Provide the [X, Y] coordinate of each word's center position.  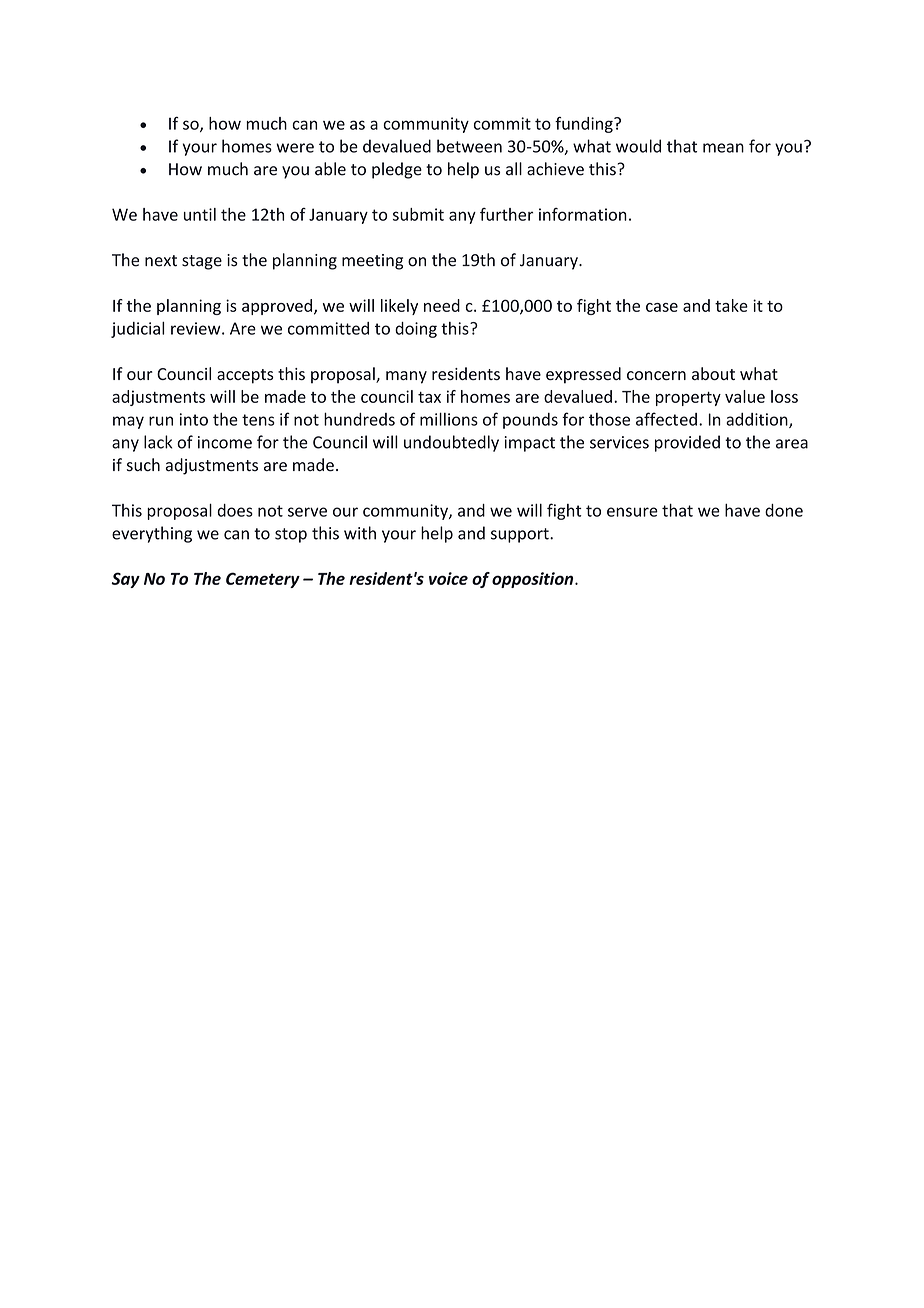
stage [202, 262]
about [713, 373]
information [583, 214]
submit [418, 214]
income [225, 442]
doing [416, 330]
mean [723, 148]
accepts [245, 376]
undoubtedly [451, 443]
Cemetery [263, 580]
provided [687, 443]
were [295, 148]
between [469, 146]
